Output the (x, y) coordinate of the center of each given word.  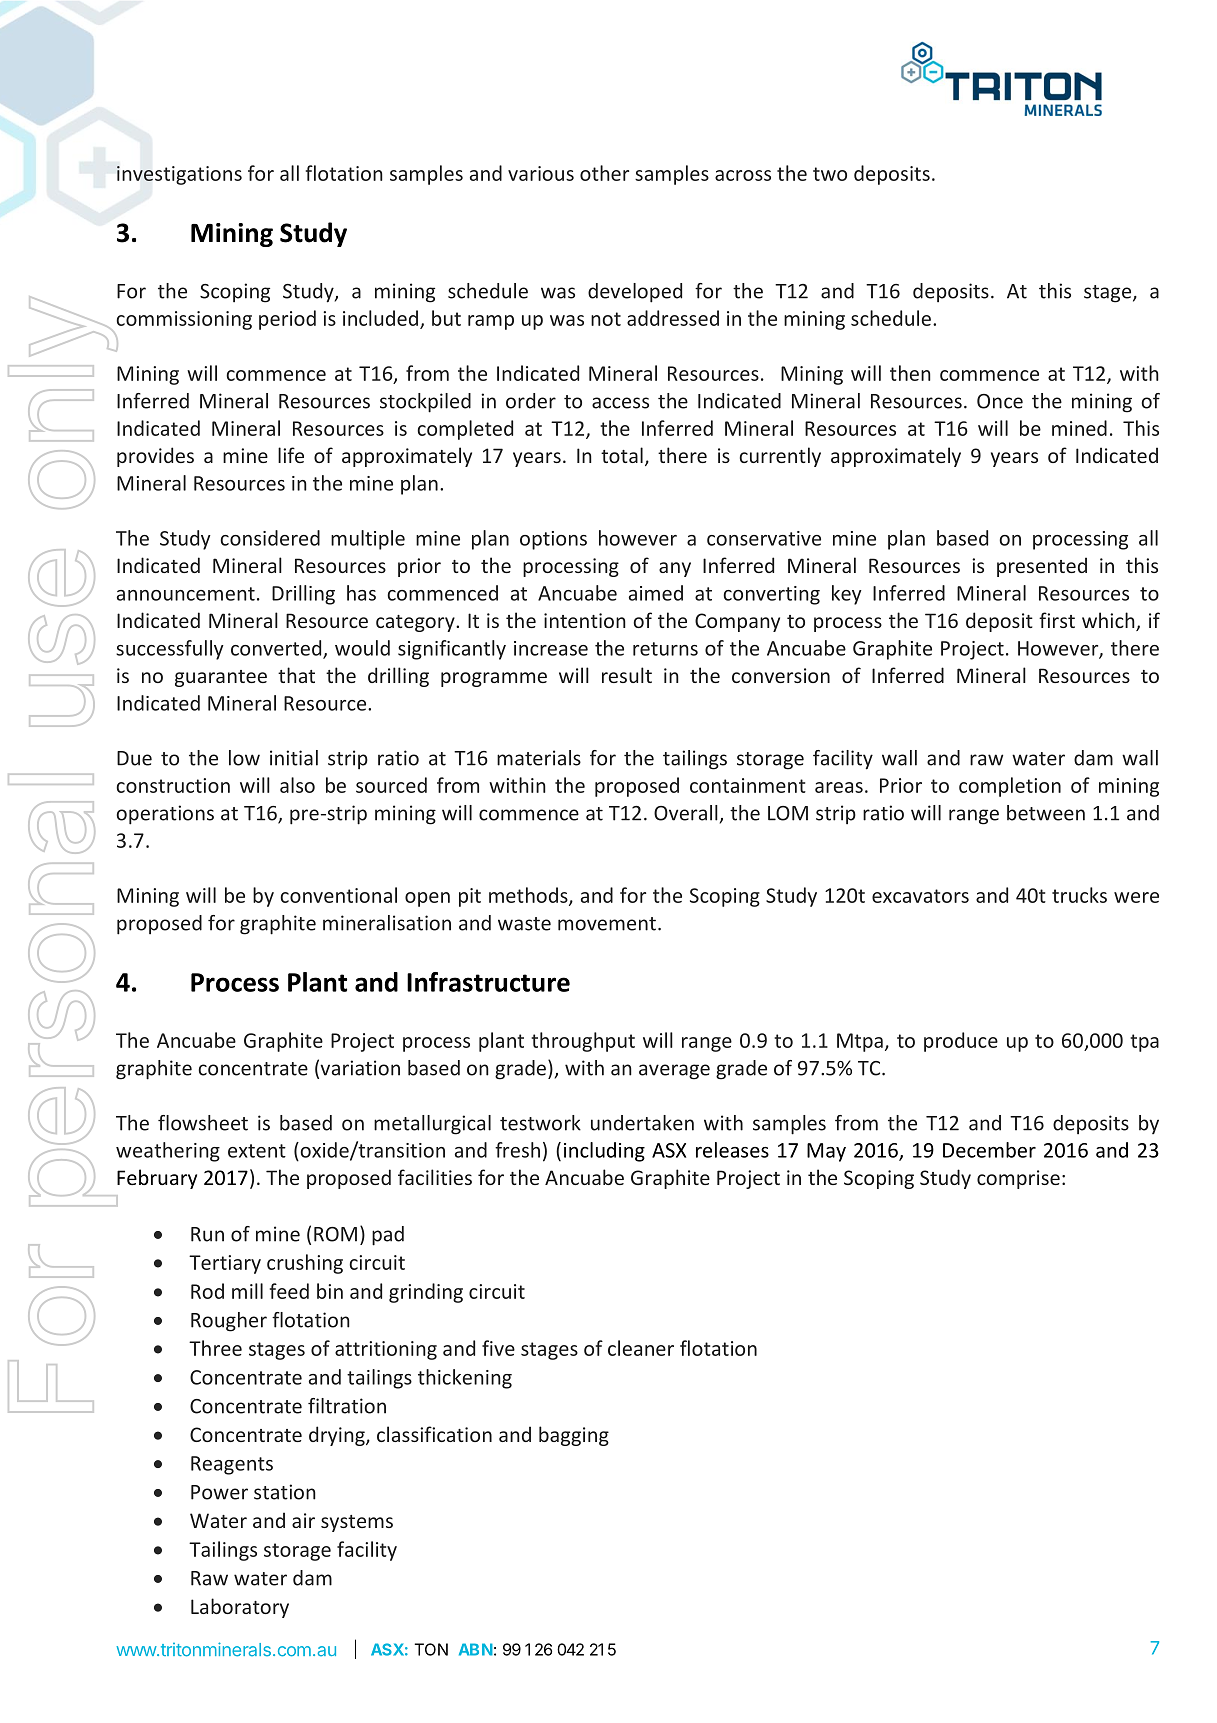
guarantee (221, 678)
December (989, 1150)
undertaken (642, 1123)
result (627, 675)
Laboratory (240, 1608)
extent (257, 1151)
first (1057, 620)
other (604, 173)
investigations (179, 175)
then (910, 373)
